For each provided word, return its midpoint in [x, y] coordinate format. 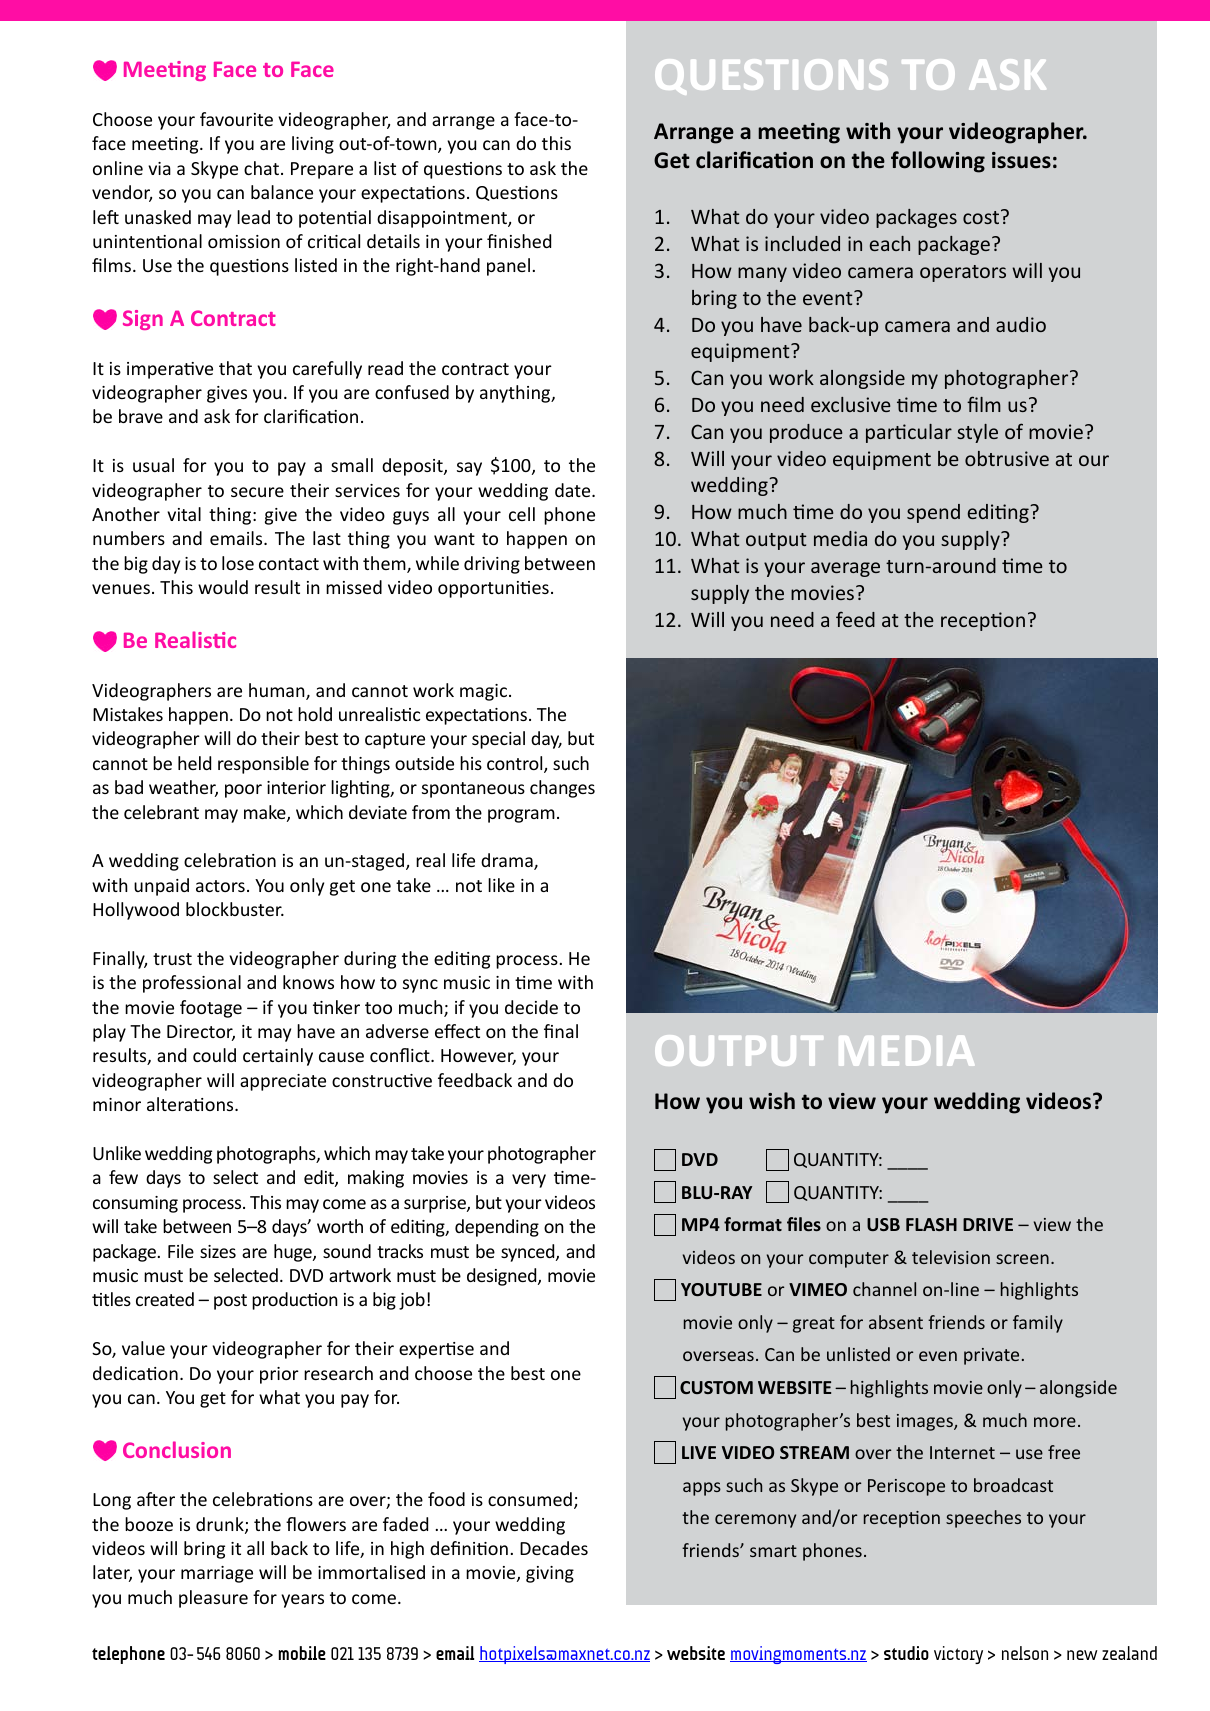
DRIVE [988, 1224]
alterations [191, 1104]
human [278, 691]
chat [261, 168]
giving [550, 1574]
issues [1021, 160]
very [529, 1181]
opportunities [493, 589]
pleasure [213, 1599]
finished [519, 241]
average [845, 569]
